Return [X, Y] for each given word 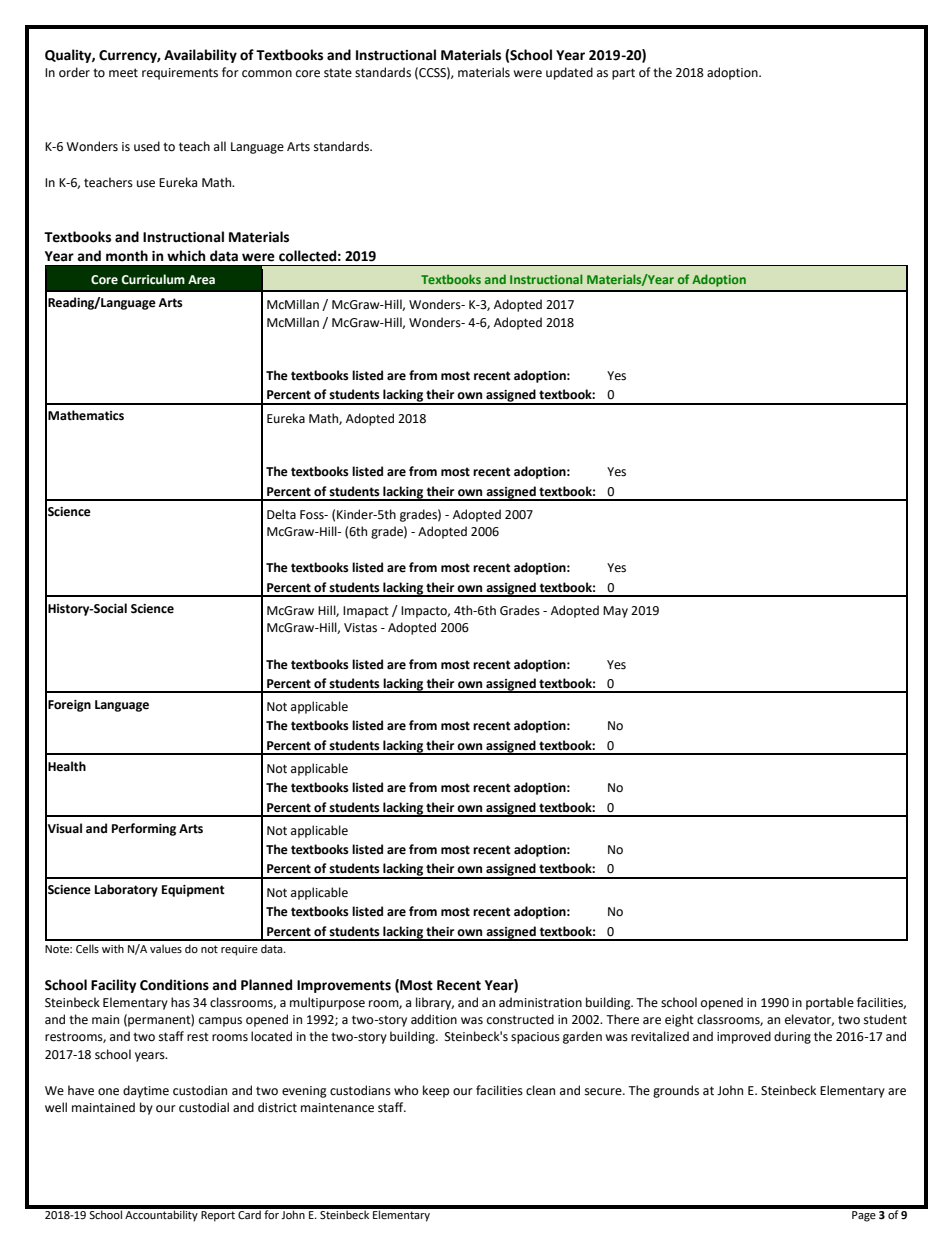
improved [744, 1037]
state [338, 73]
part [623, 74]
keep [436, 1091]
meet [123, 73]
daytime [146, 1091]
